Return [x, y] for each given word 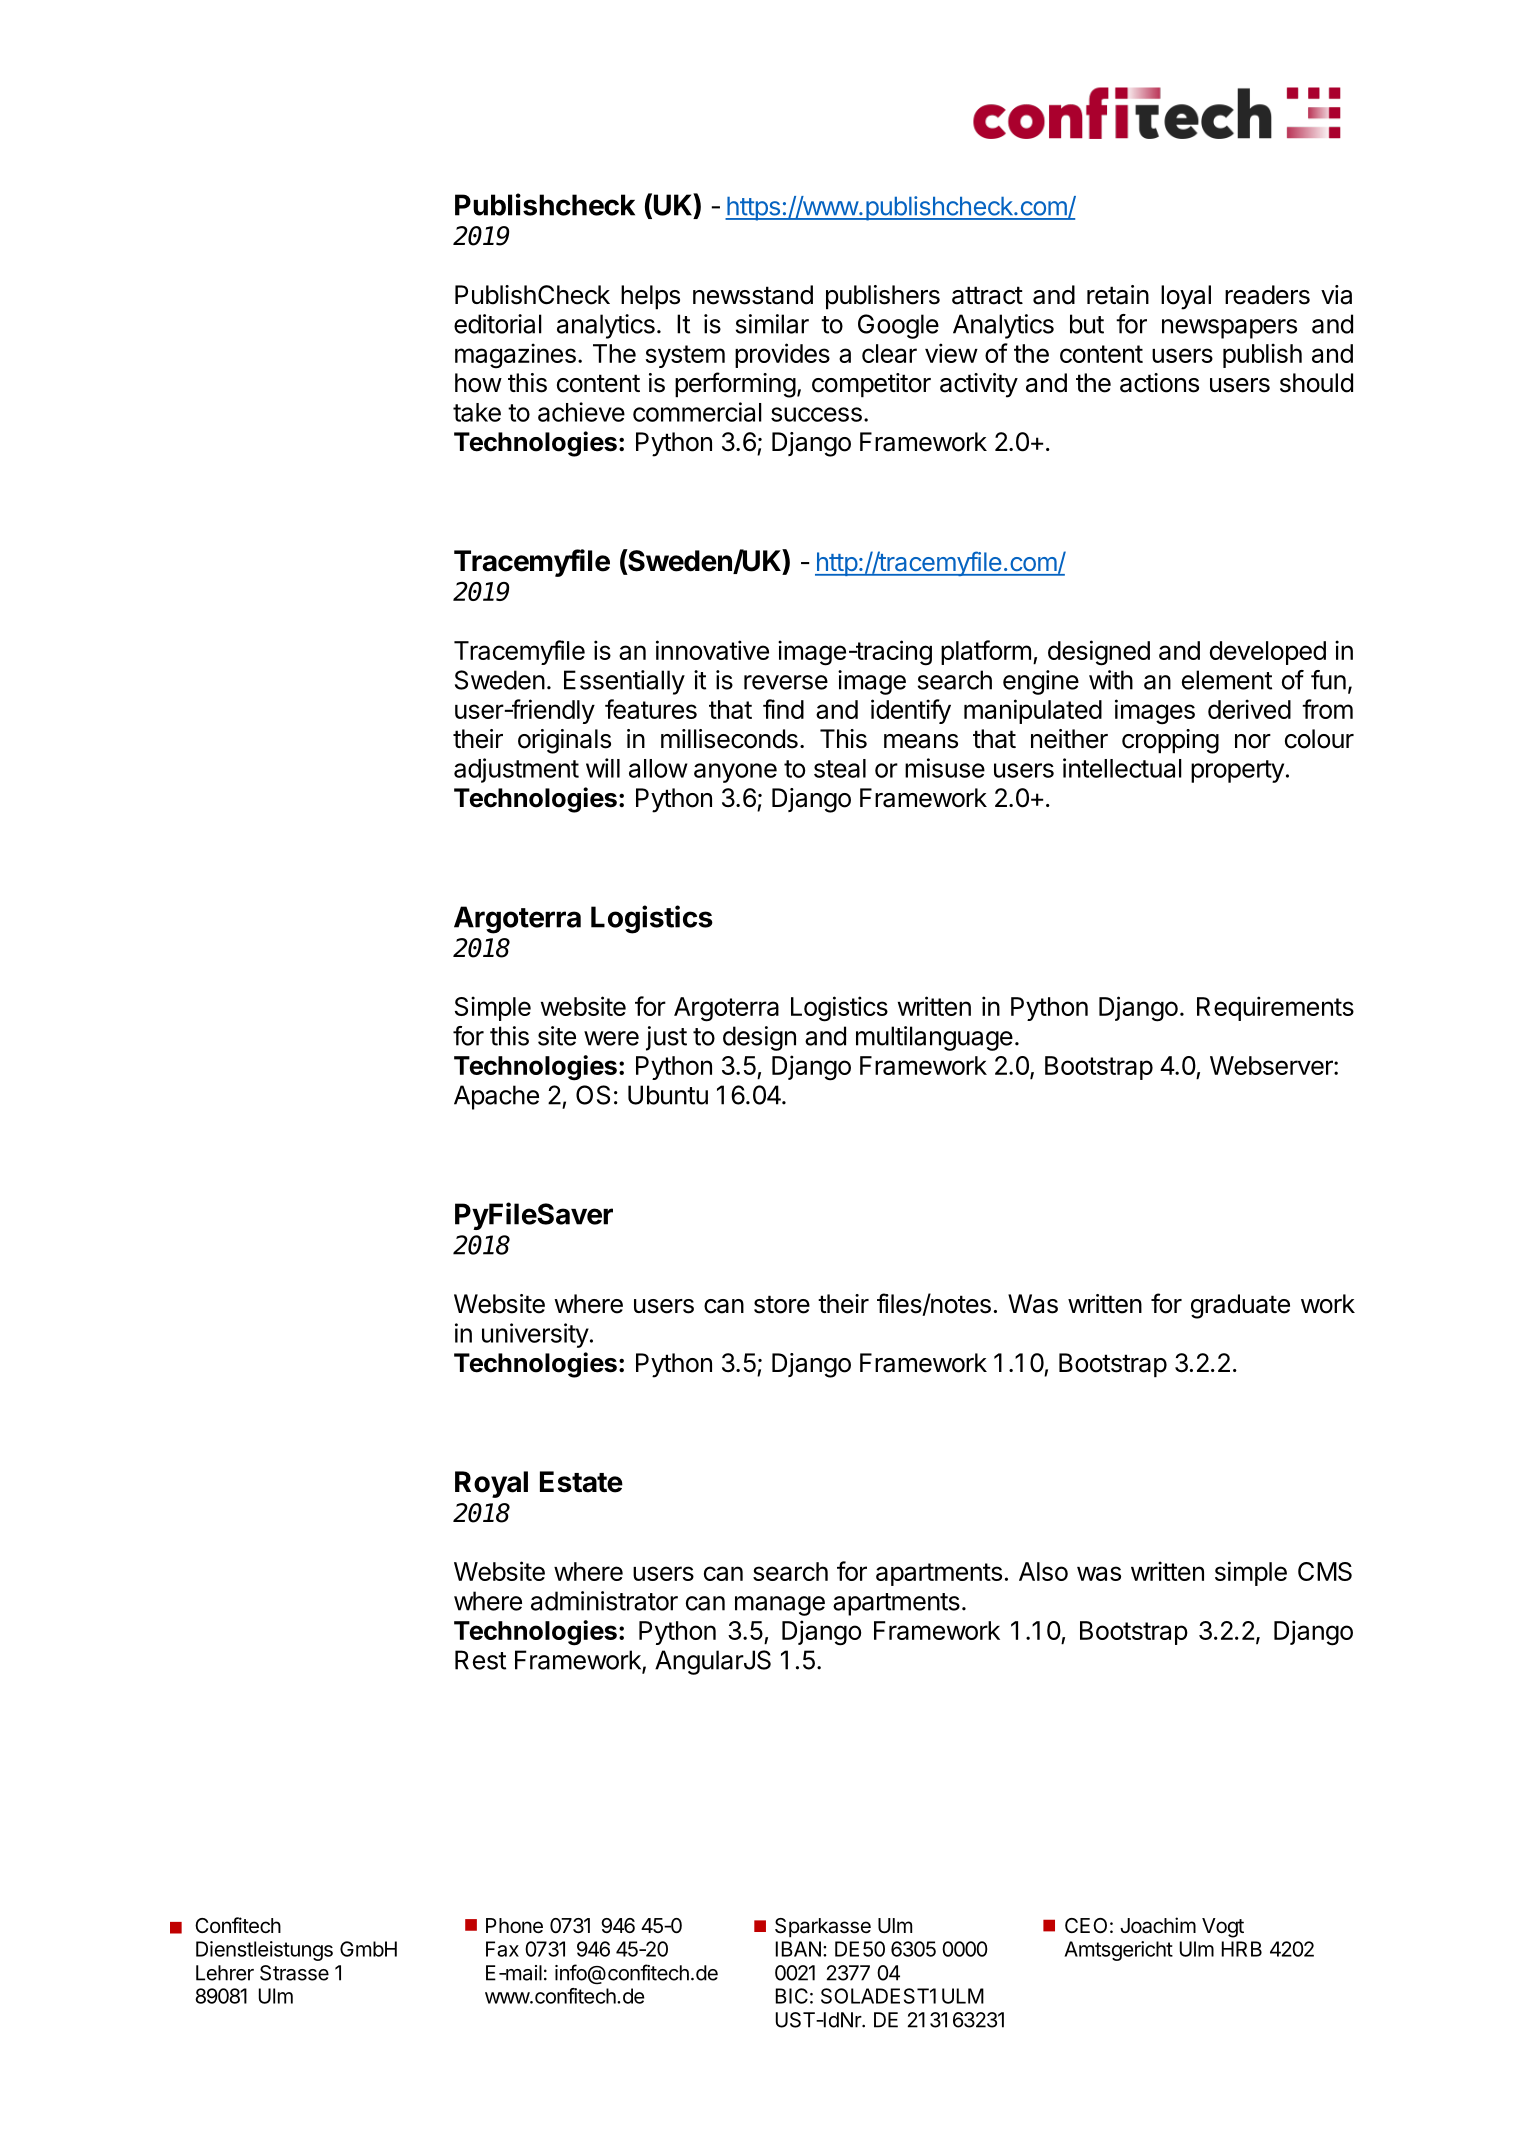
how [478, 383]
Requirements [1275, 1008]
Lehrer [225, 1973]
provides [782, 355]
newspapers [1229, 329]
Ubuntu [668, 1095]
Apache [496, 1097]
